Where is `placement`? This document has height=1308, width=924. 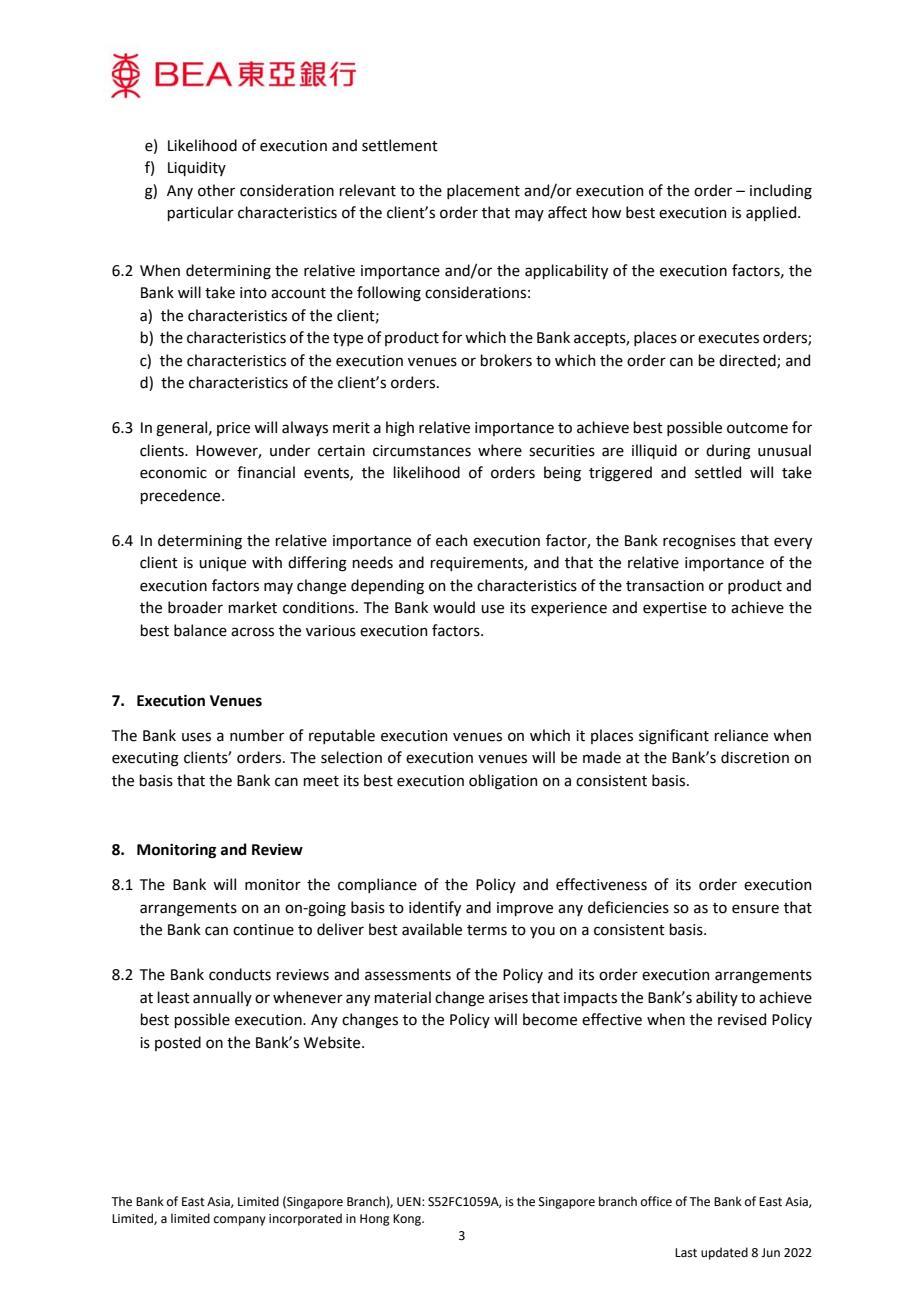 placement is located at coordinates (483, 191).
